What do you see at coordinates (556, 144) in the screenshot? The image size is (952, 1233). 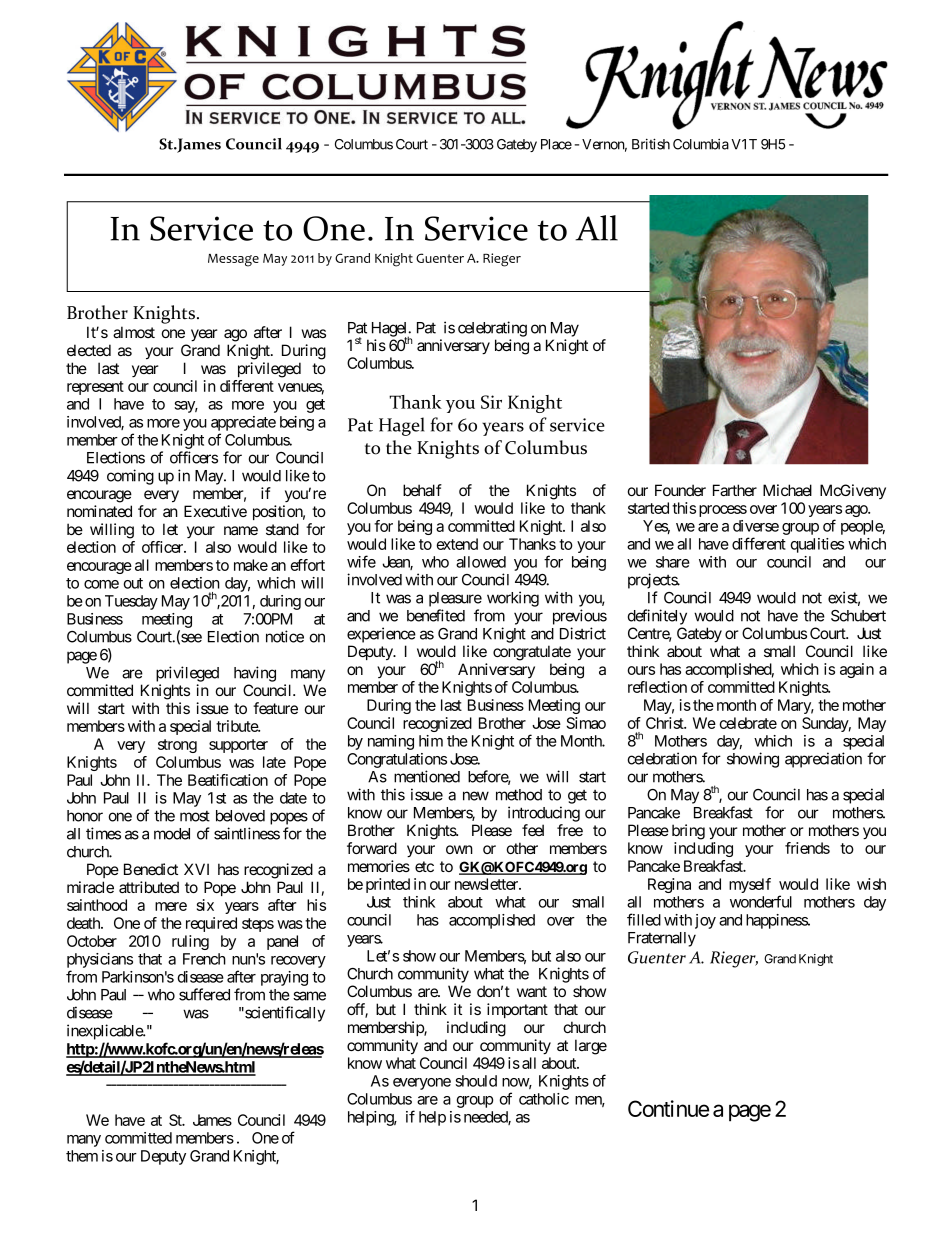 I see `Place` at bounding box center [556, 144].
